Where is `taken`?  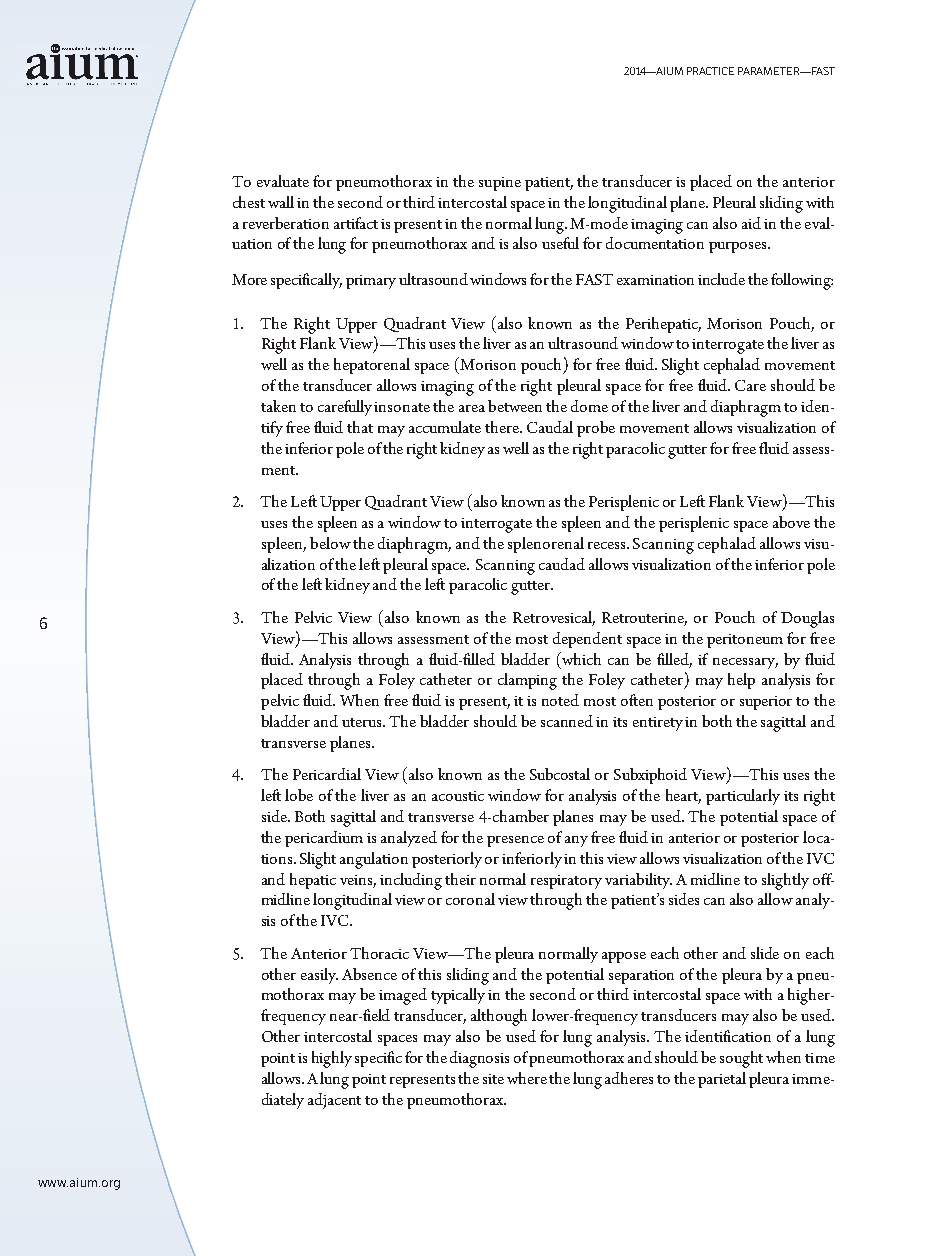
taken is located at coordinates (278, 406).
